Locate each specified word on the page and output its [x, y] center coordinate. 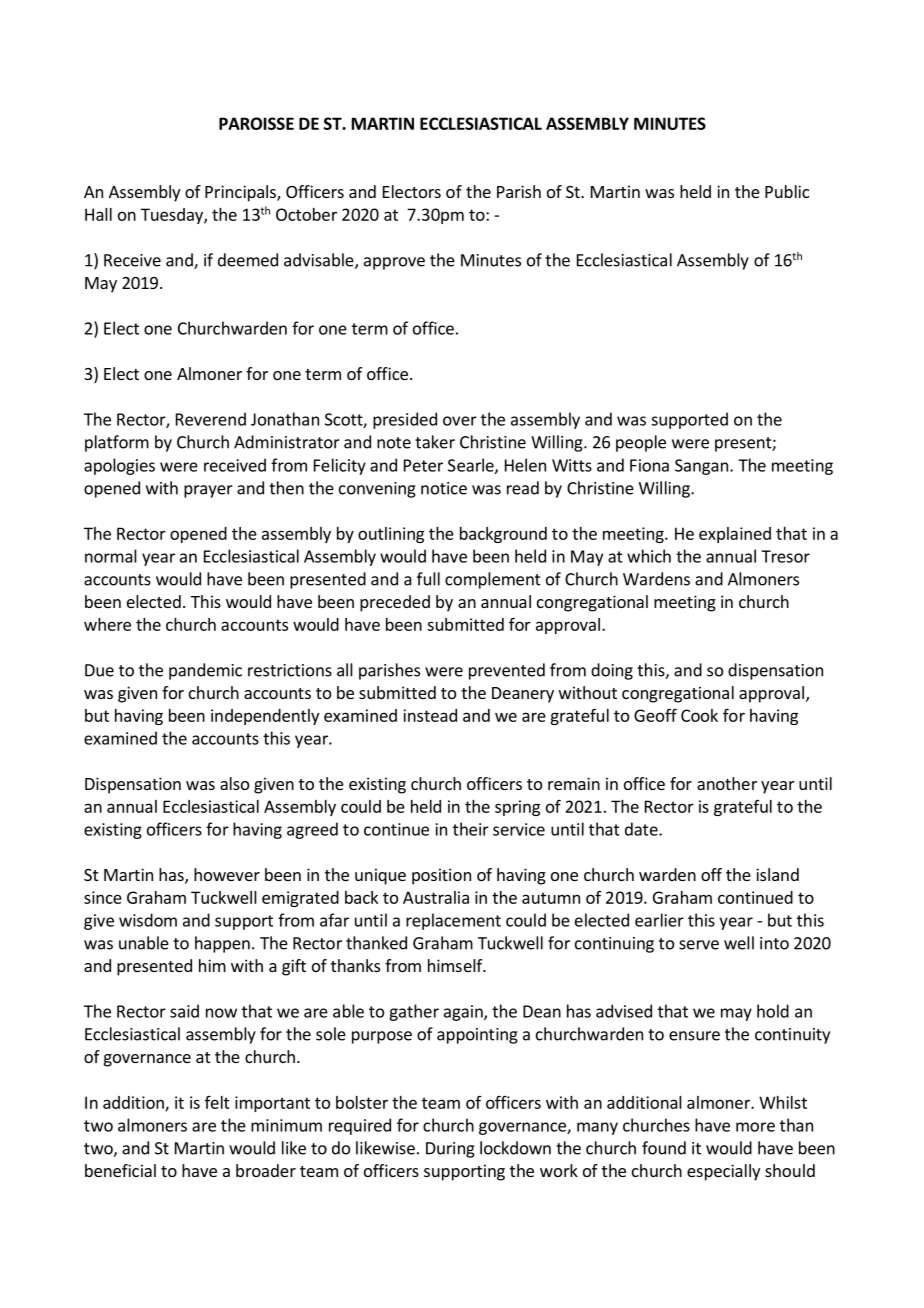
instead [430, 715]
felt [217, 1102]
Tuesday [173, 216]
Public [787, 191]
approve [394, 263]
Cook [699, 715]
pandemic [205, 671]
